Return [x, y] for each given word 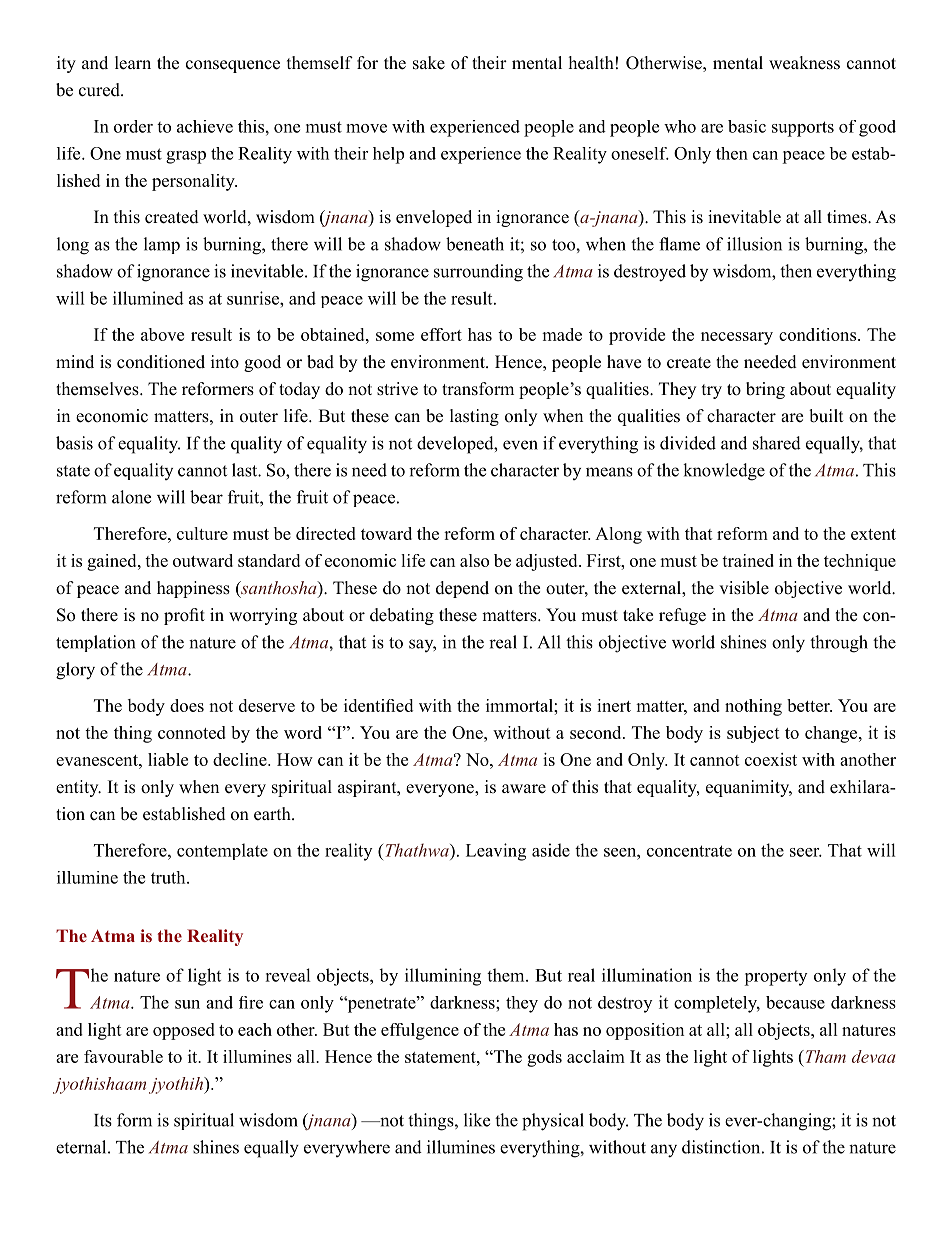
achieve [205, 126]
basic [747, 126]
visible [744, 588]
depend [462, 589]
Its [103, 1120]
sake [429, 63]
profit [184, 616]
